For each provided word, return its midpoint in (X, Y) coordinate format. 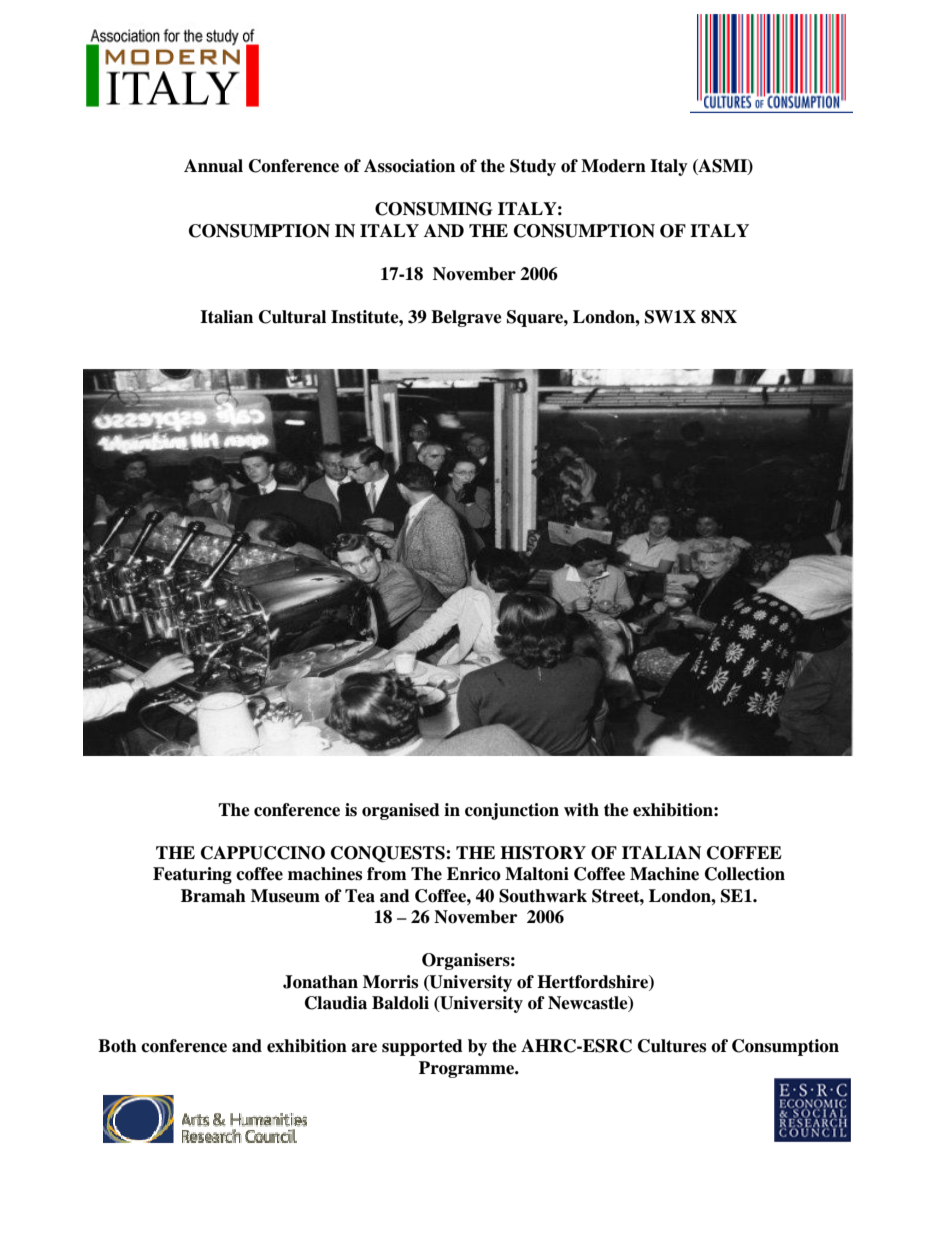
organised (401, 811)
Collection (745, 874)
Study (533, 167)
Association (409, 166)
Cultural (292, 317)
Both (117, 1046)
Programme (468, 1069)
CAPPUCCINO (263, 853)
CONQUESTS (389, 854)
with (581, 809)
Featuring (192, 875)
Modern (613, 166)
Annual (213, 166)
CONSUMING (433, 209)
